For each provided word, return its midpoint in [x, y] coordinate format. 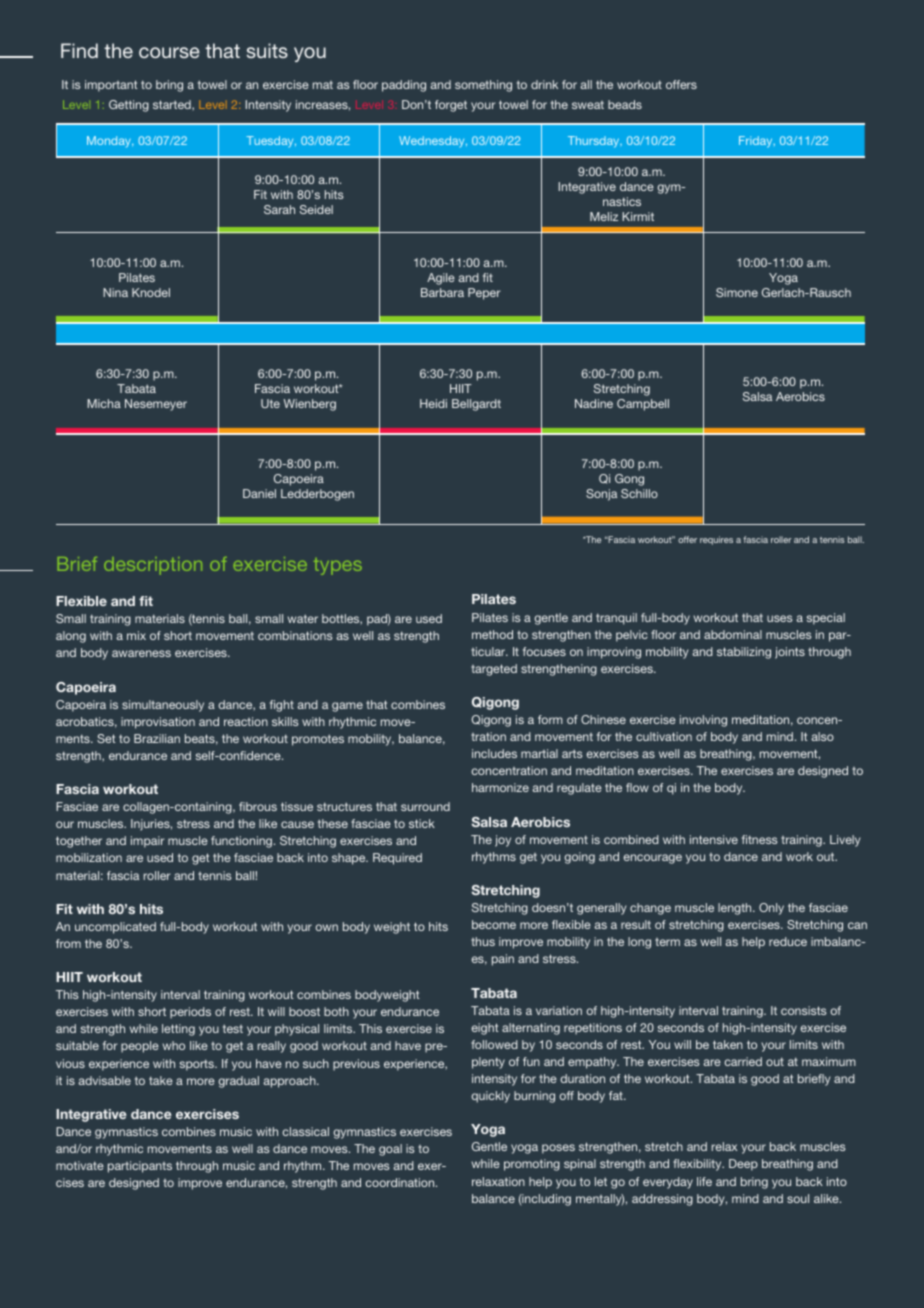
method [492, 634]
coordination [401, 1182]
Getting [129, 106]
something [483, 86]
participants [140, 1167]
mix [136, 635]
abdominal [733, 634]
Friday [757, 142]
